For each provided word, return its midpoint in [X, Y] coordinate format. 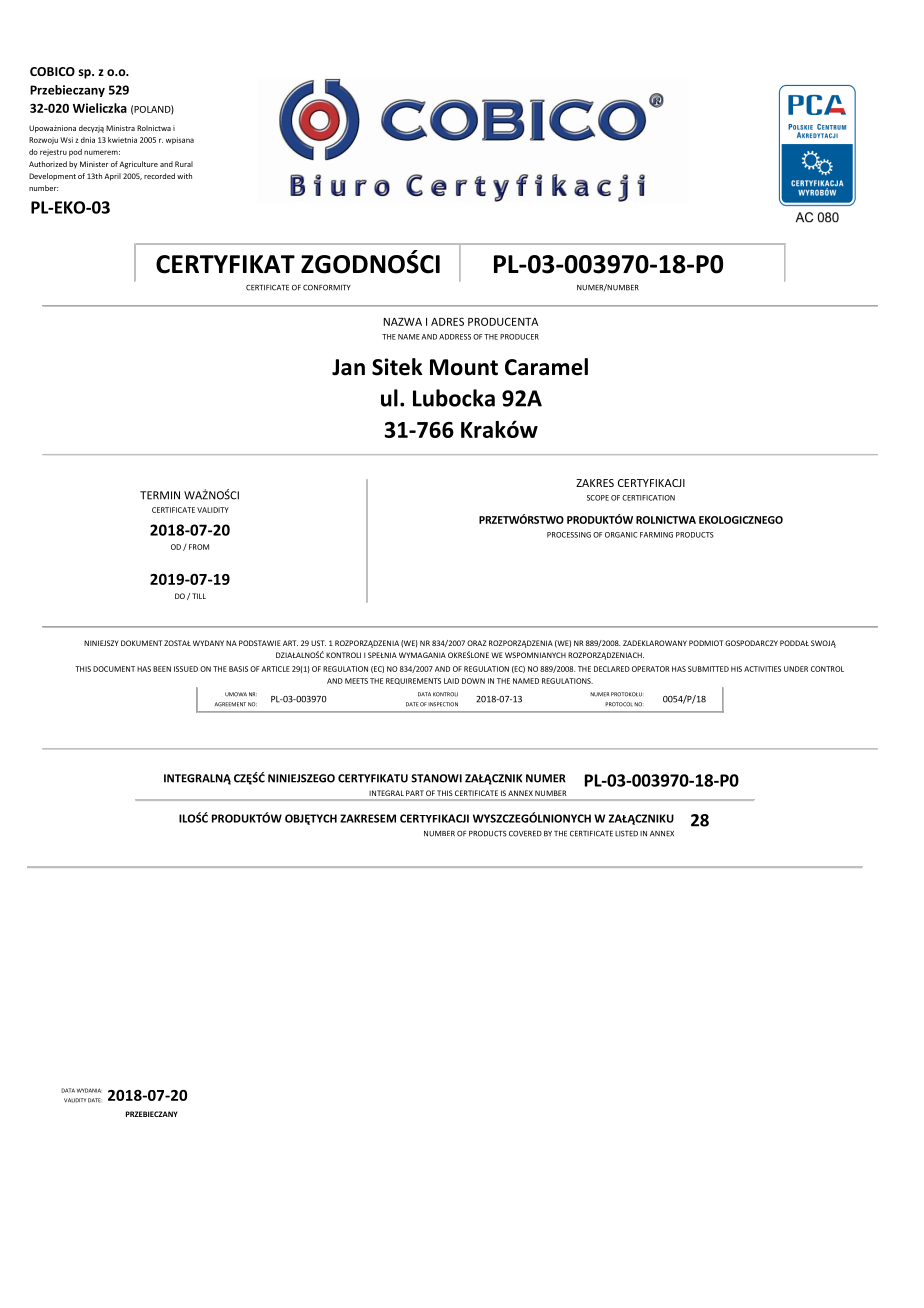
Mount [464, 367]
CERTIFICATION [648, 498]
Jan [348, 367]
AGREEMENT [230, 704]
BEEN [162, 669]
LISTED [626, 833]
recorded [159, 176]
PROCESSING [569, 535]
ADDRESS [455, 337]
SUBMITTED [708, 669]
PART [415, 793]
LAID [451, 681]
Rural [184, 164]
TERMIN [160, 495]
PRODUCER [519, 337]
